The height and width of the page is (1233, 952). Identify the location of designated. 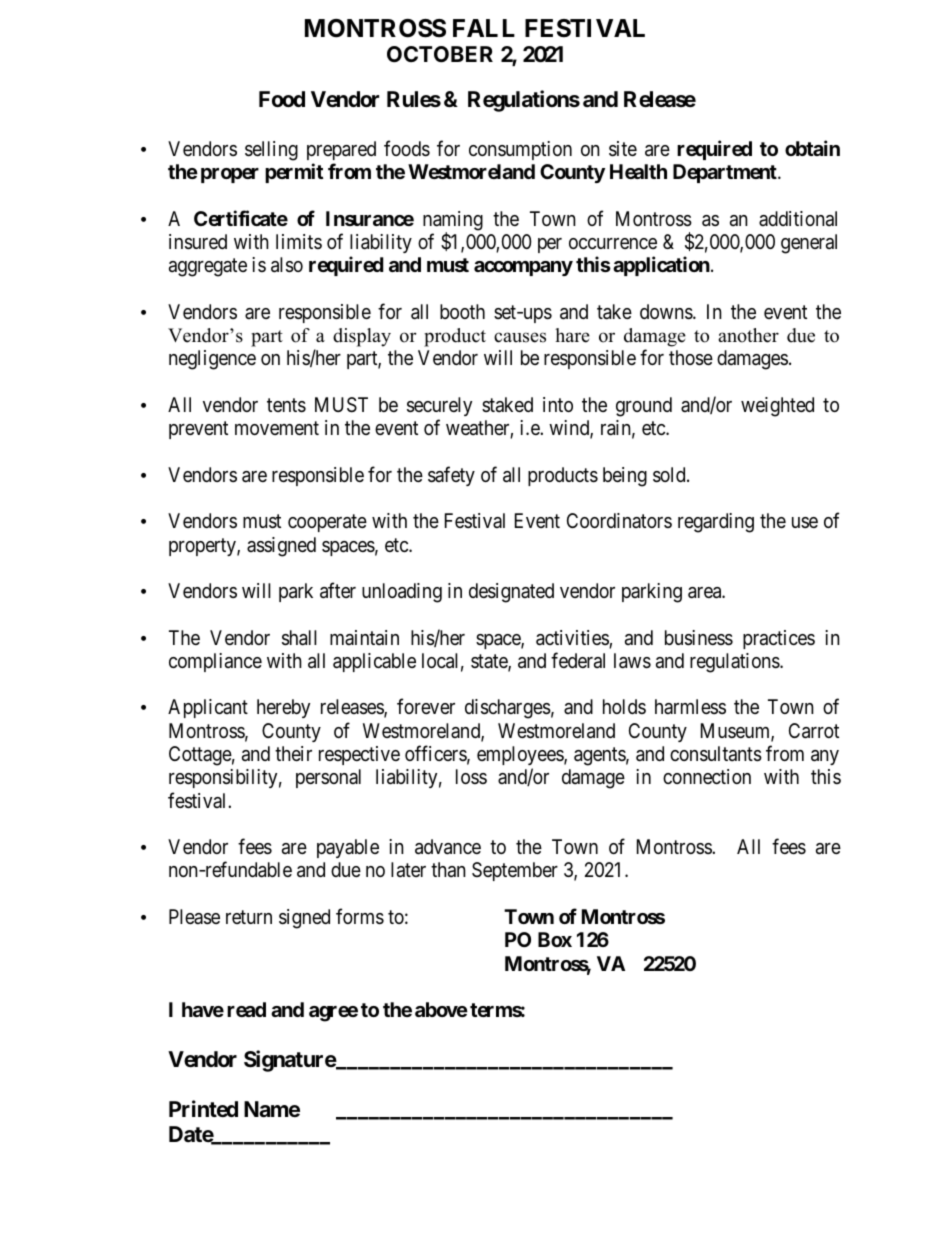
(511, 593).
